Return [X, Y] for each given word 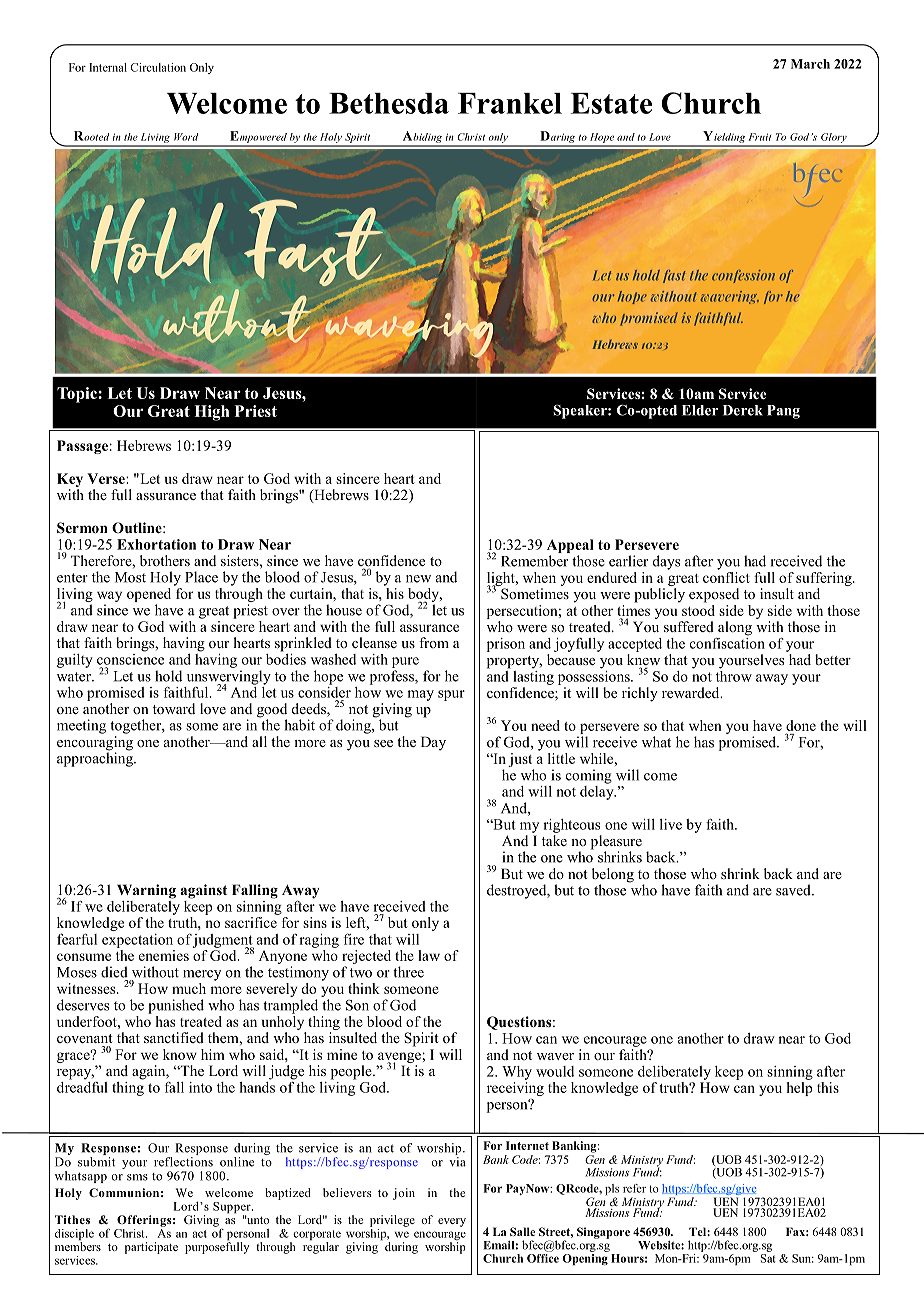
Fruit [760, 137]
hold [168, 676]
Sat [768, 1257]
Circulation [158, 67]
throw [734, 675]
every [452, 1222]
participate [151, 1248]
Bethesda [389, 103]
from [434, 642]
